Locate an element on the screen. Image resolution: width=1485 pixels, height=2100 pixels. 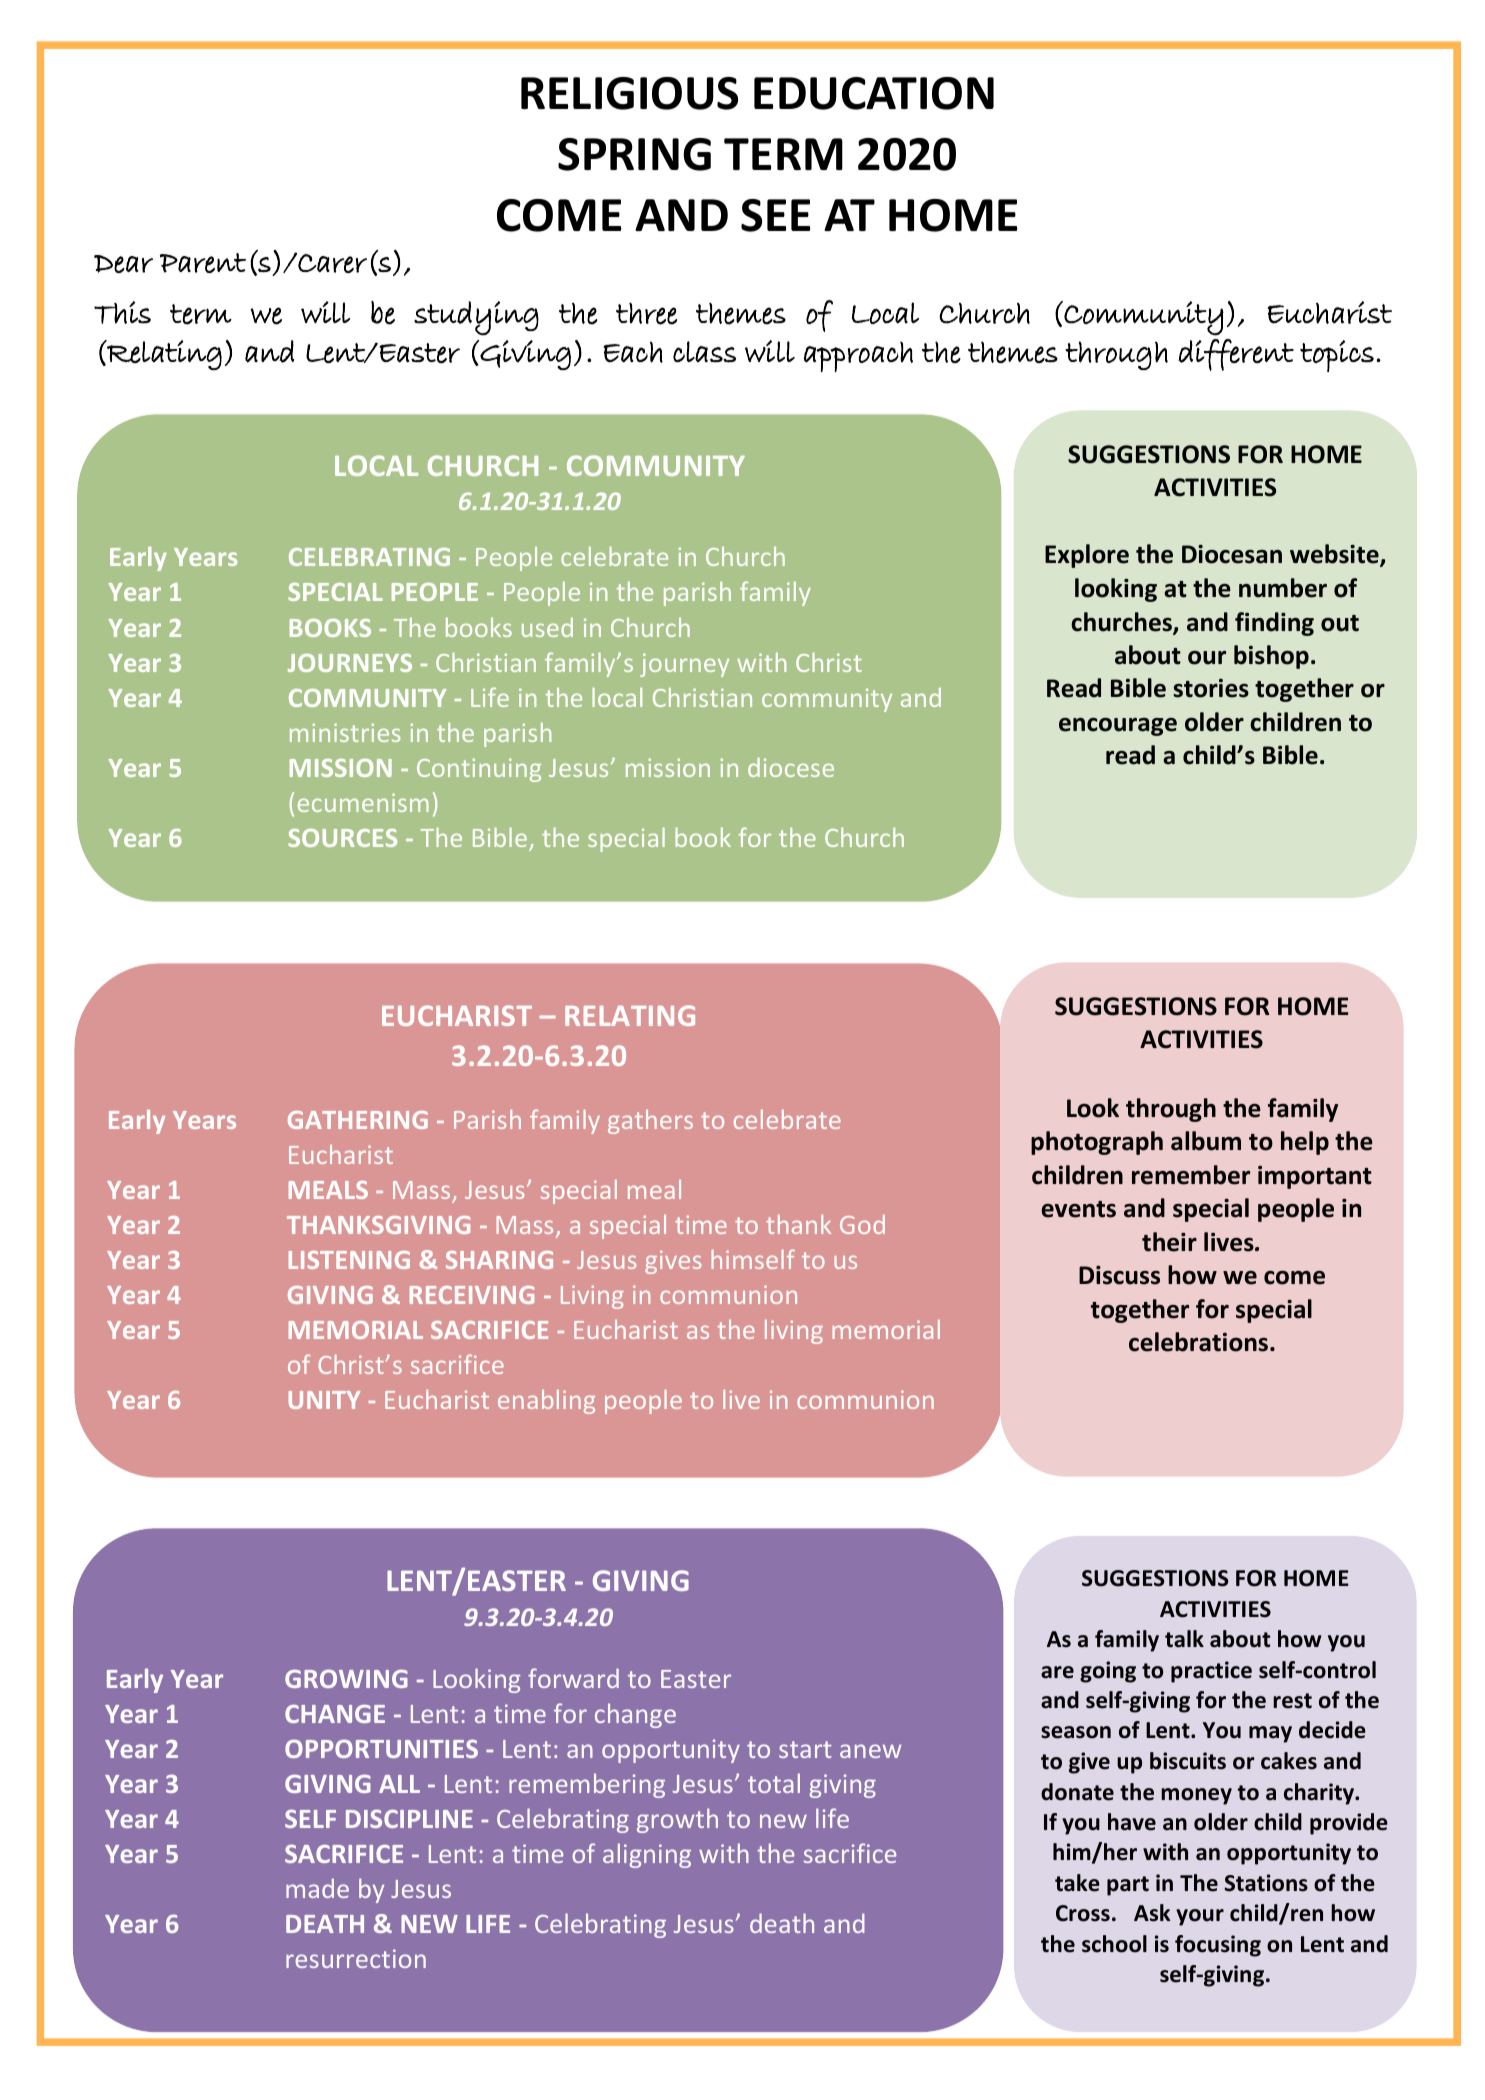
LISTENING is located at coordinates (349, 1260).
